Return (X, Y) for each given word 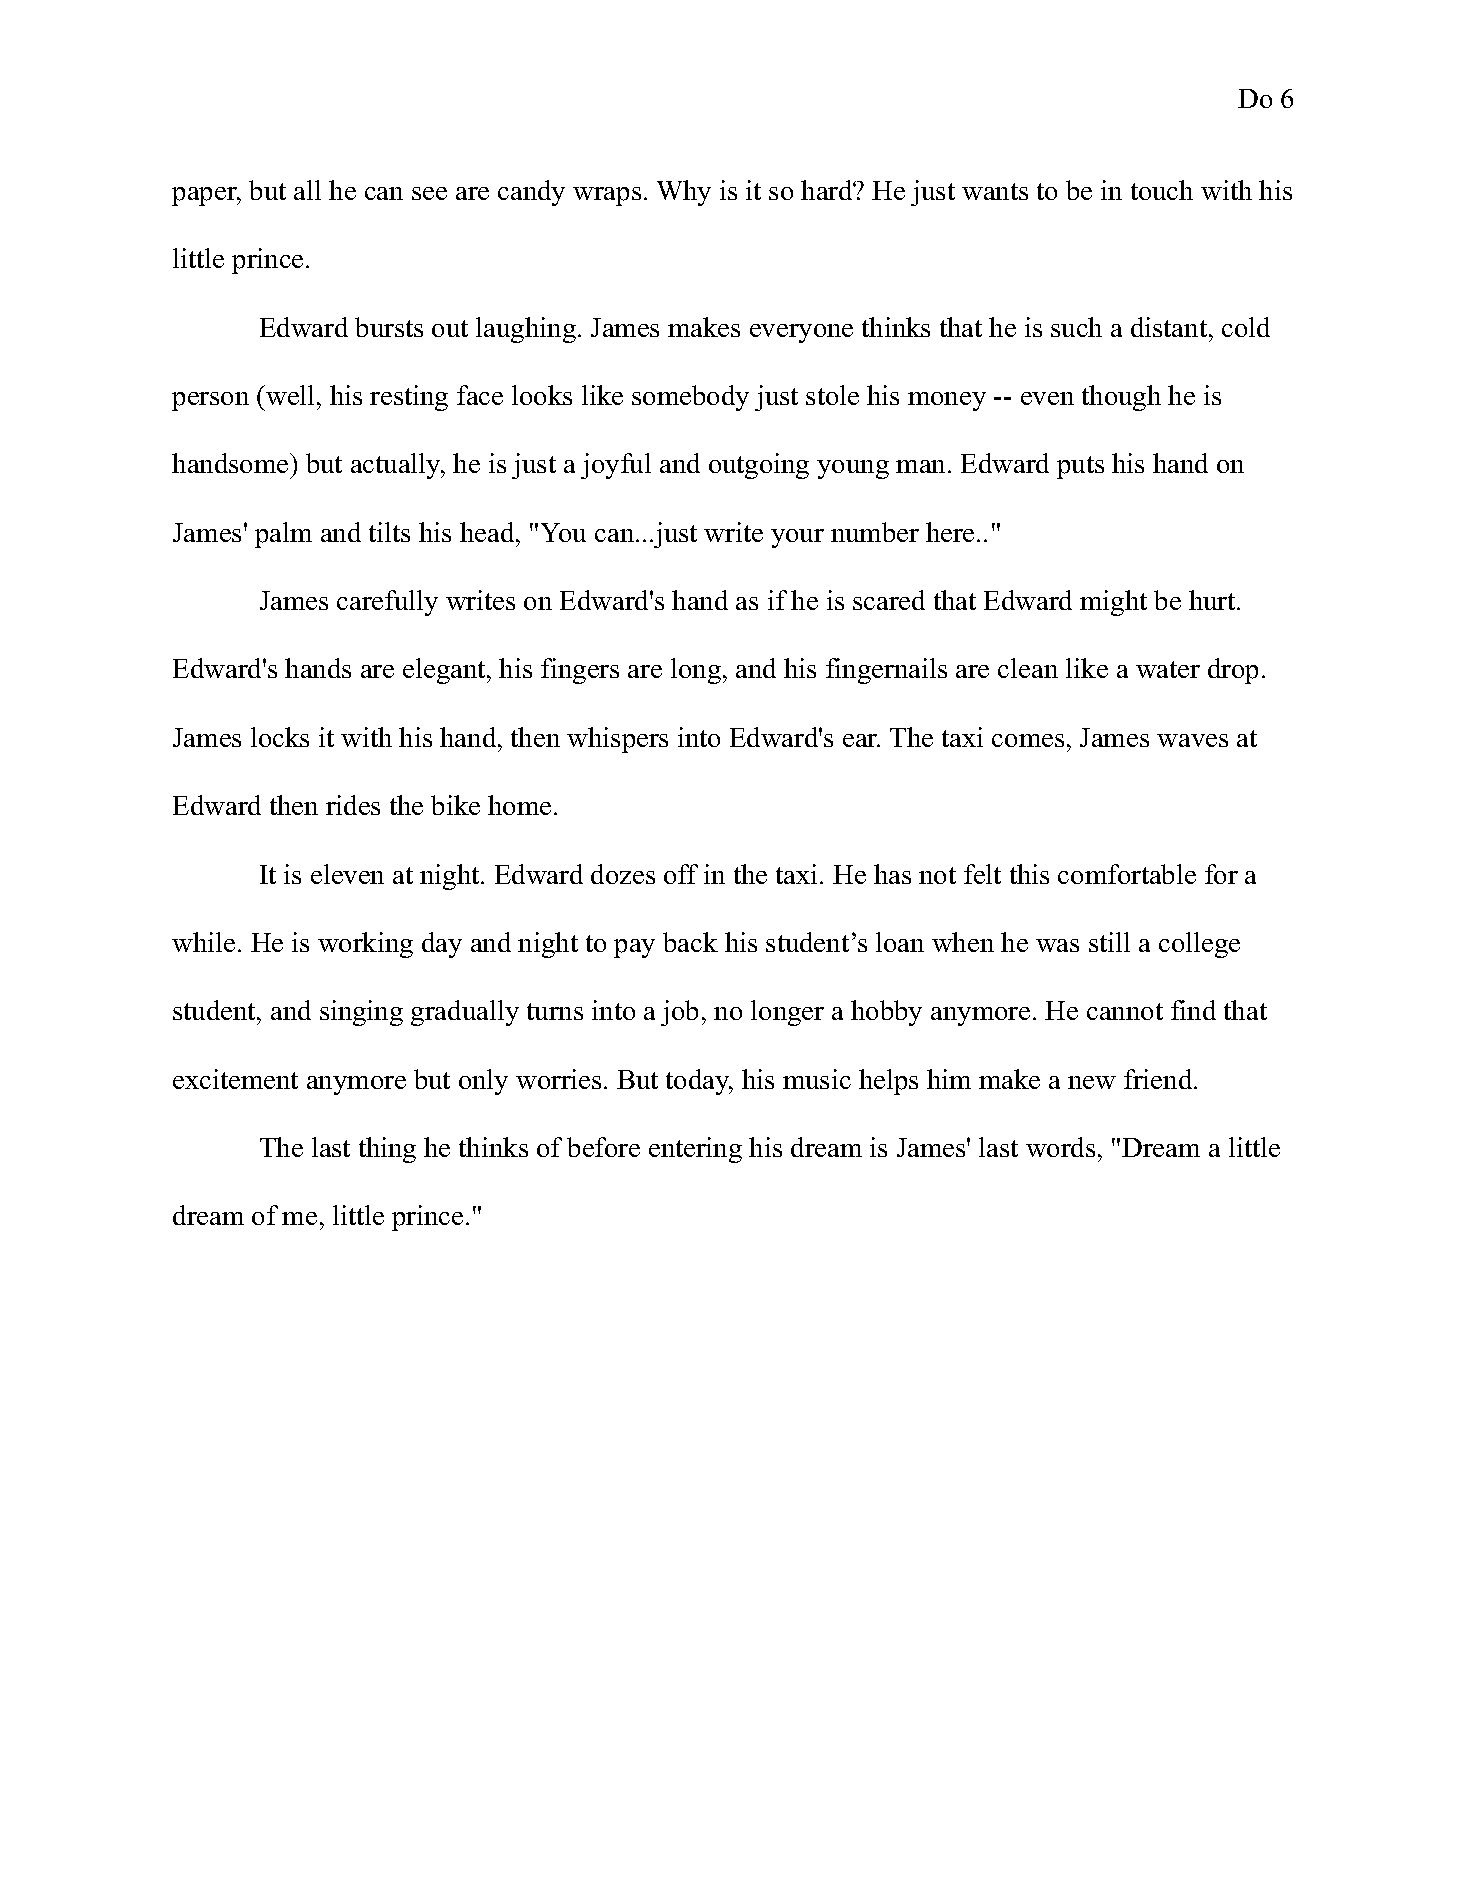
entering (695, 1150)
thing (387, 1150)
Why (684, 193)
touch (1162, 190)
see (429, 193)
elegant (445, 671)
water (1168, 669)
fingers (580, 671)
